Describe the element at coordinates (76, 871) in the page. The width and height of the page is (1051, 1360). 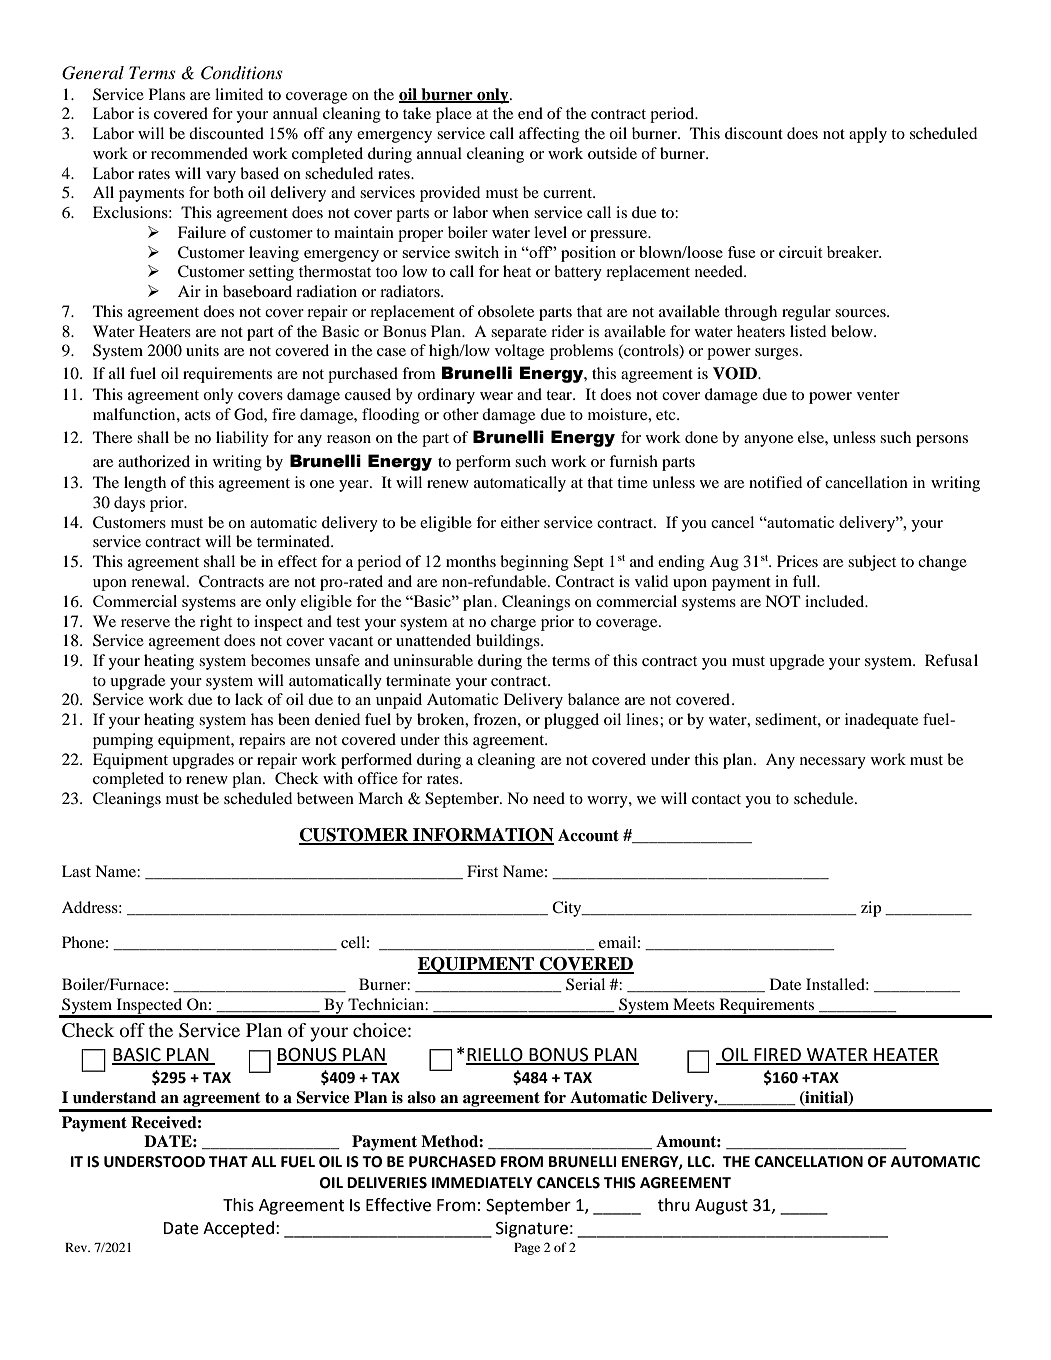
I see `Last` at that location.
